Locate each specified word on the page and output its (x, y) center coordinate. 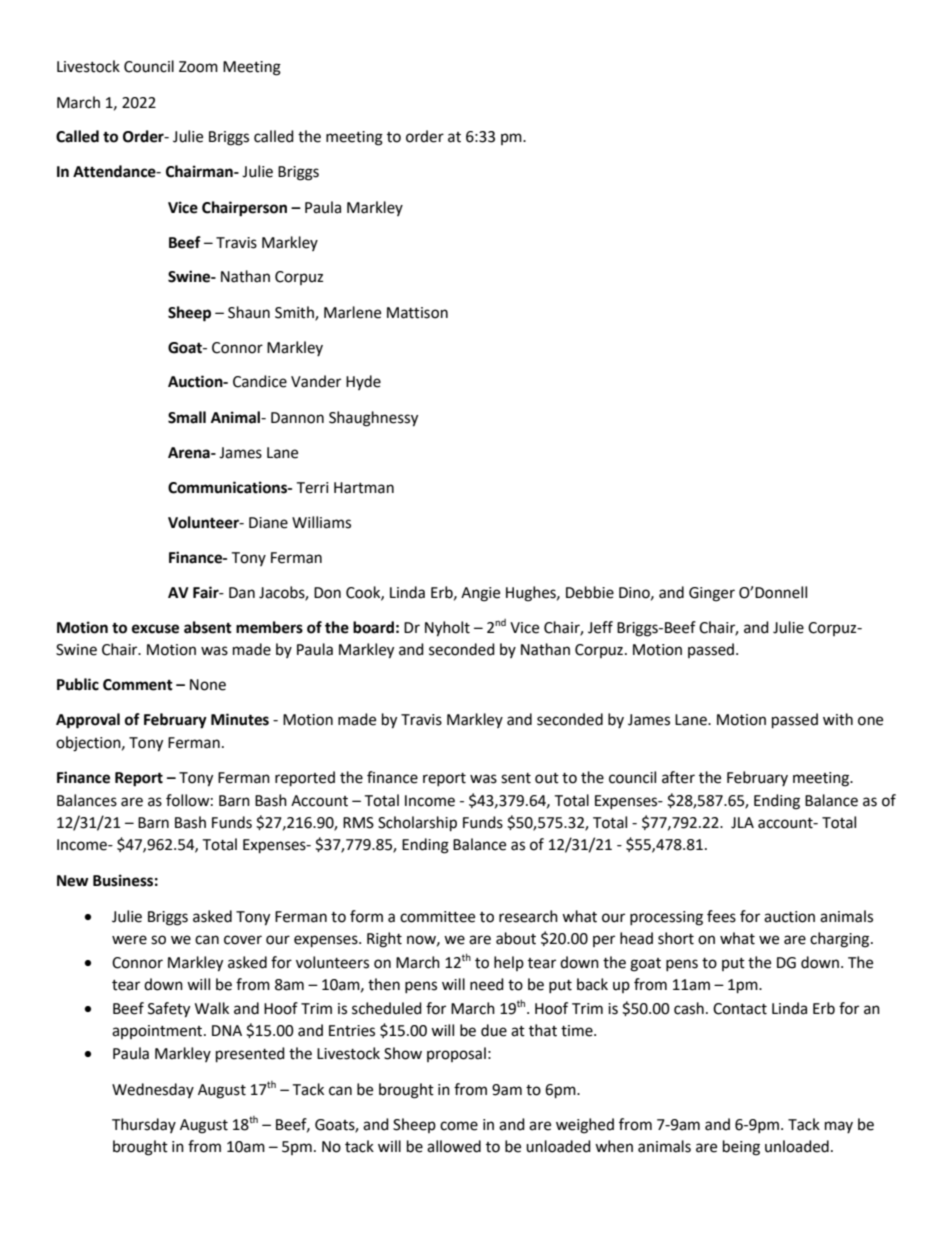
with (838, 719)
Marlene (352, 312)
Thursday (144, 1125)
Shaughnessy (373, 419)
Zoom (198, 67)
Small (187, 417)
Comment (138, 685)
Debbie (590, 592)
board (373, 627)
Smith (295, 313)
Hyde (363, 382)
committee (437, 917)
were (129, 940)
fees (721, 916)
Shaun (249, 312)
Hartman (364, 488)
